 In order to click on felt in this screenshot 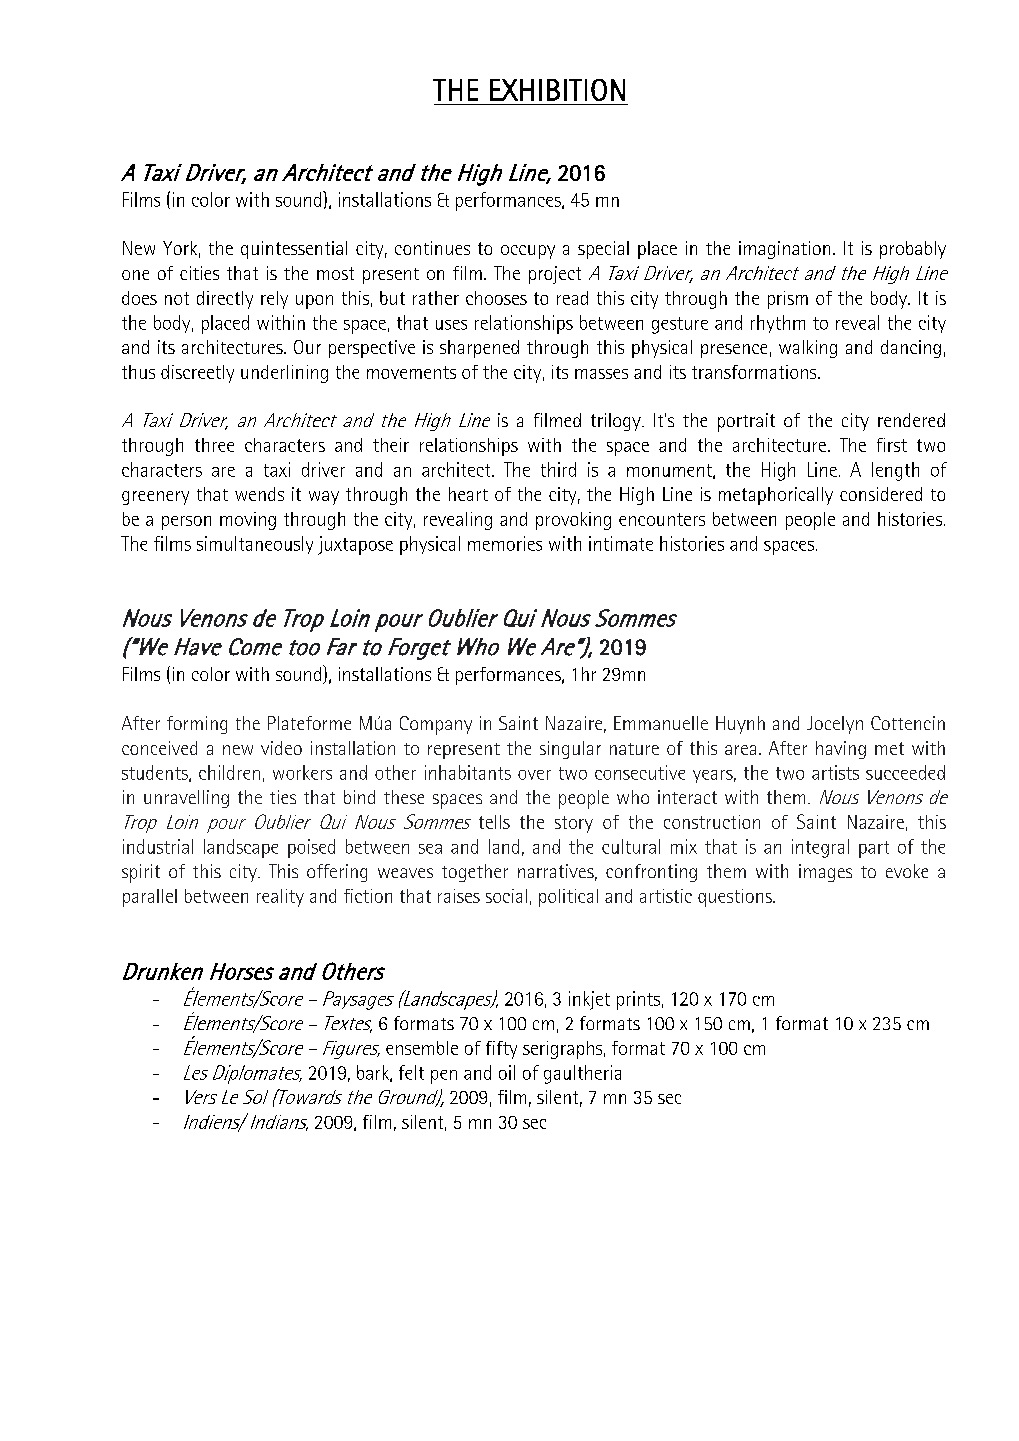, I will do `click(411, 1072)`.
